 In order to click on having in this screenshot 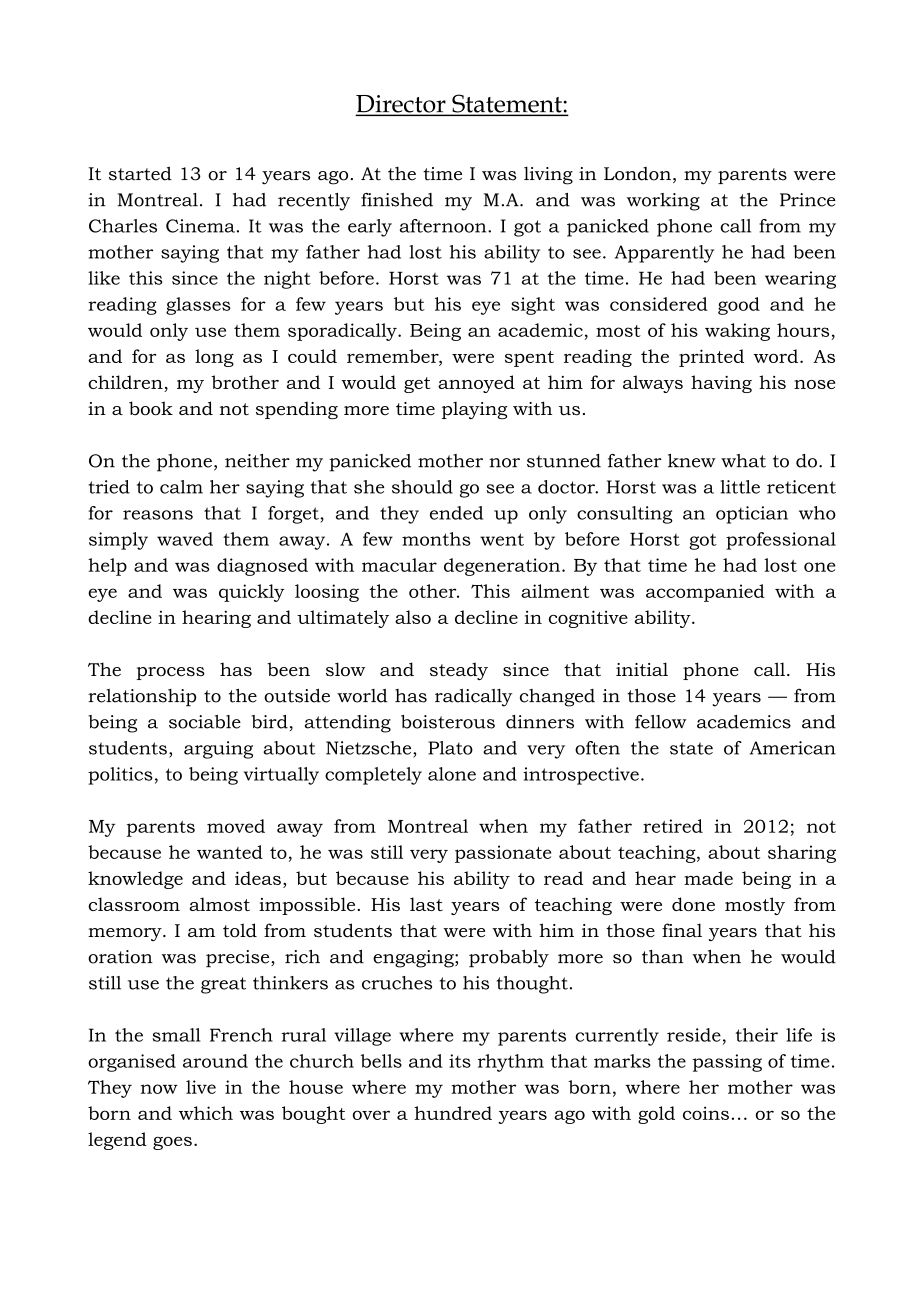, I will do `click(721, 384)`.
